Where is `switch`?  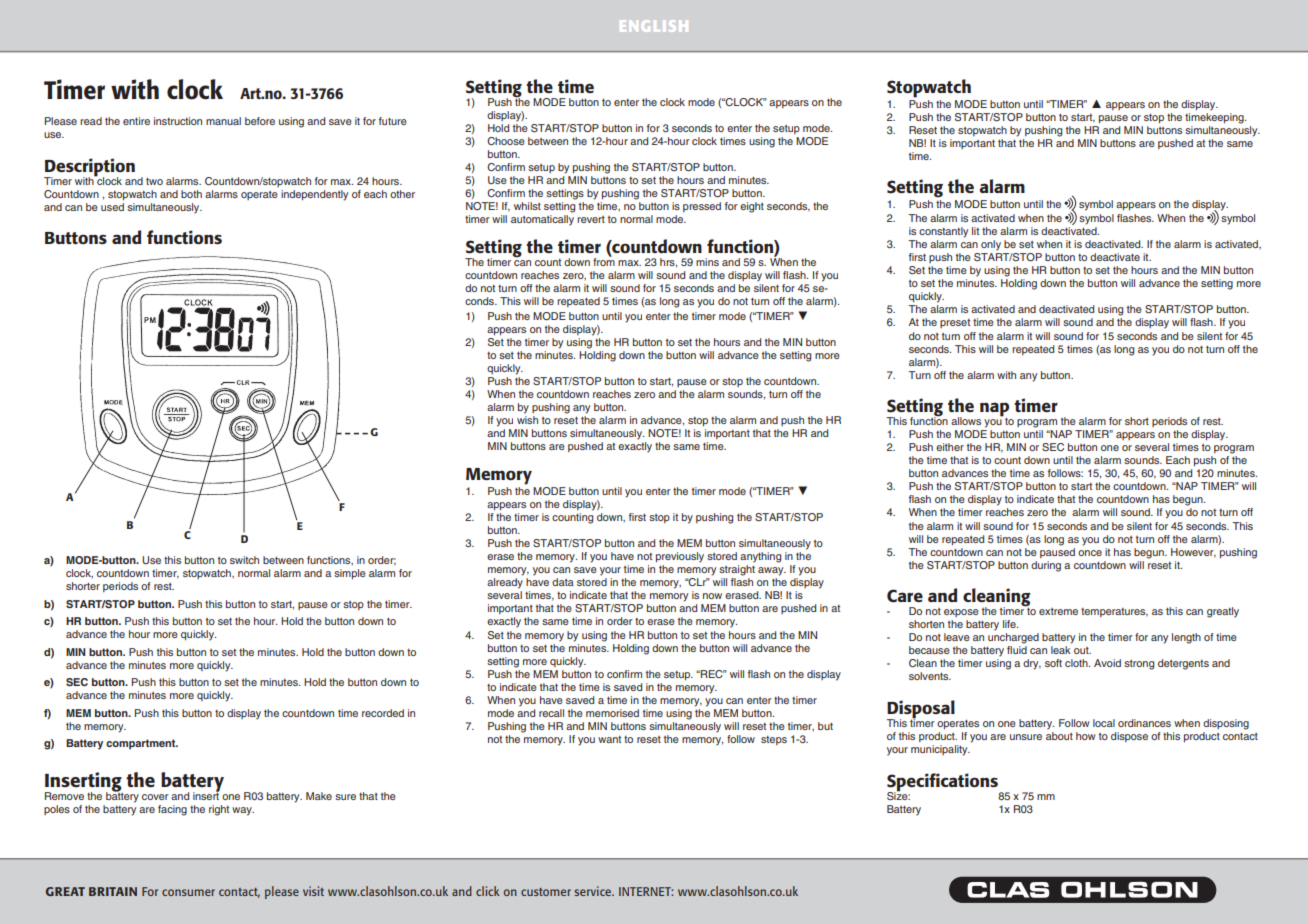
switch is located at coordinates (244, 560).
